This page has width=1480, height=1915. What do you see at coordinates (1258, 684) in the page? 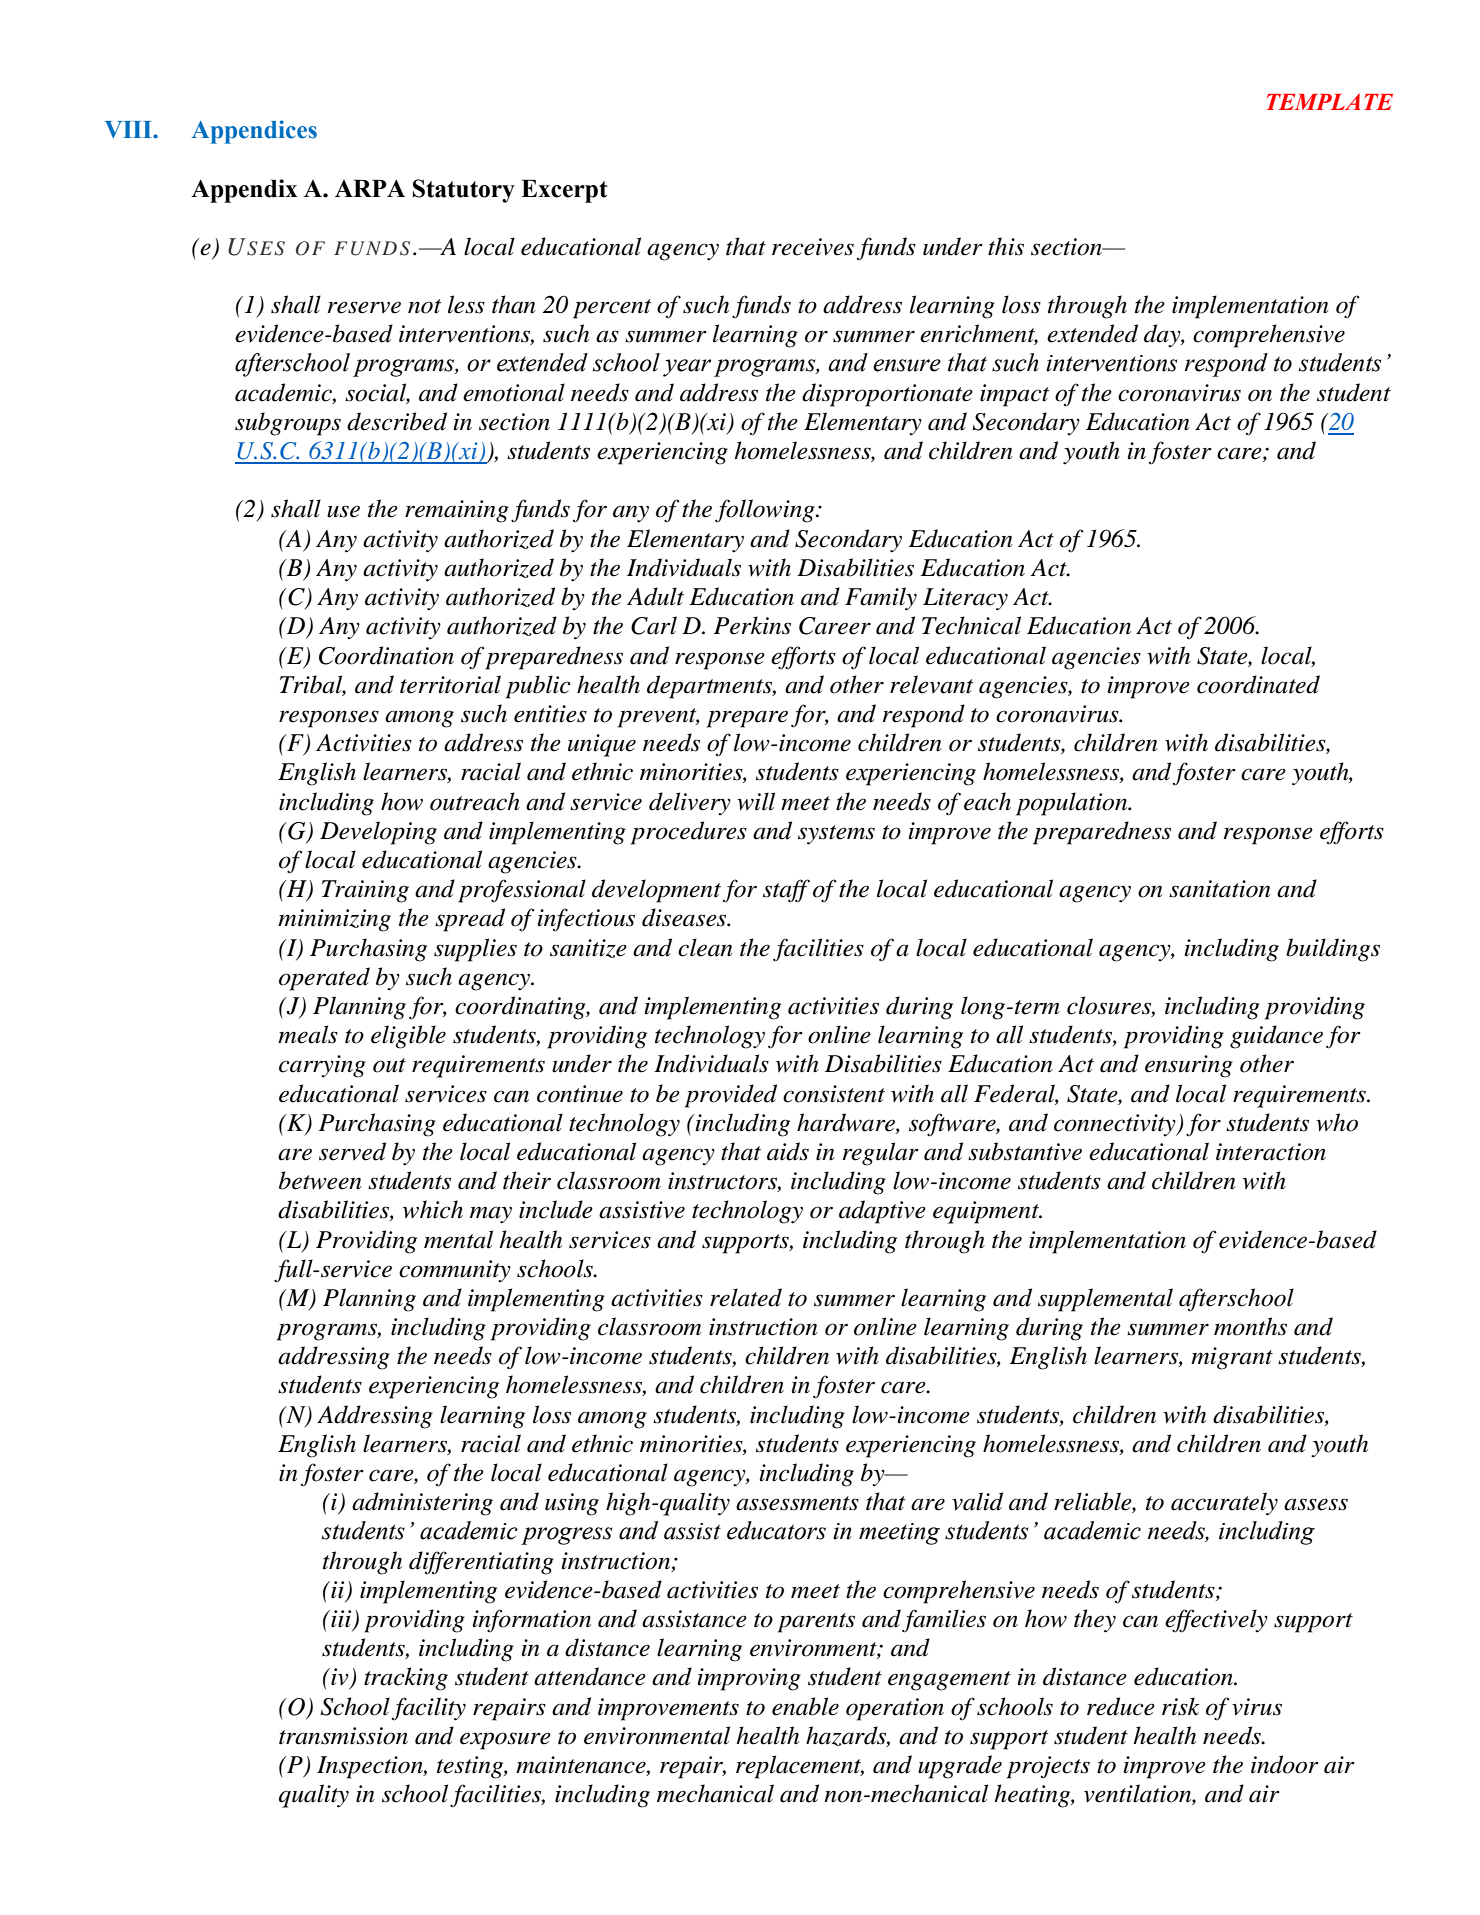
I see `coordinated` at bounding box center [1258, 684].
